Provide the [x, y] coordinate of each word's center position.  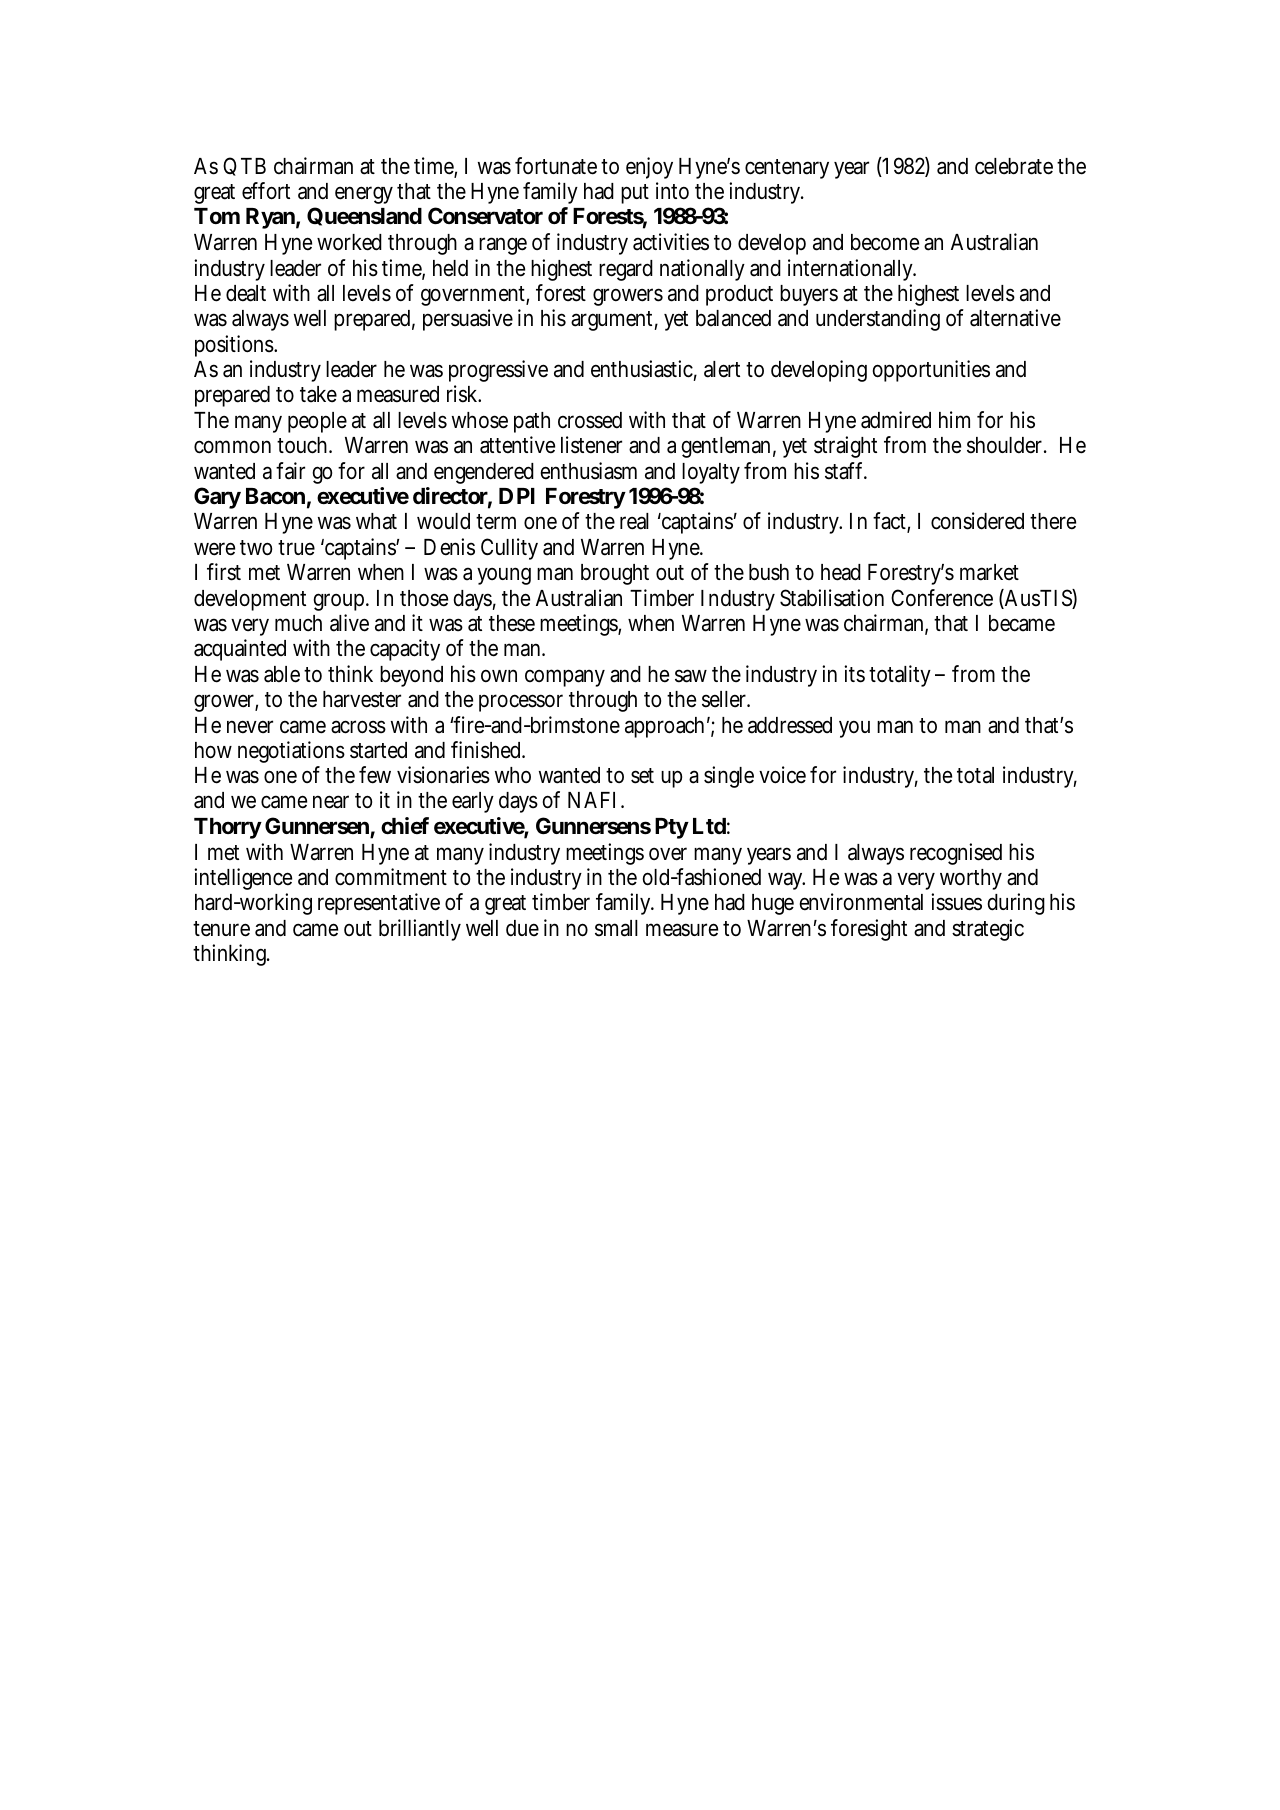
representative [379, 904]
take [318, 394]
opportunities [931, 371]
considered [977, 521]
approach [664, 727]
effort [266, 191]
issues [956, 902]
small [616, 928]
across [358, 727]
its [854, 674]
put [635, 194]
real [634, 521]
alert [722, 369]
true [296, 548]
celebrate [1014, 166]
